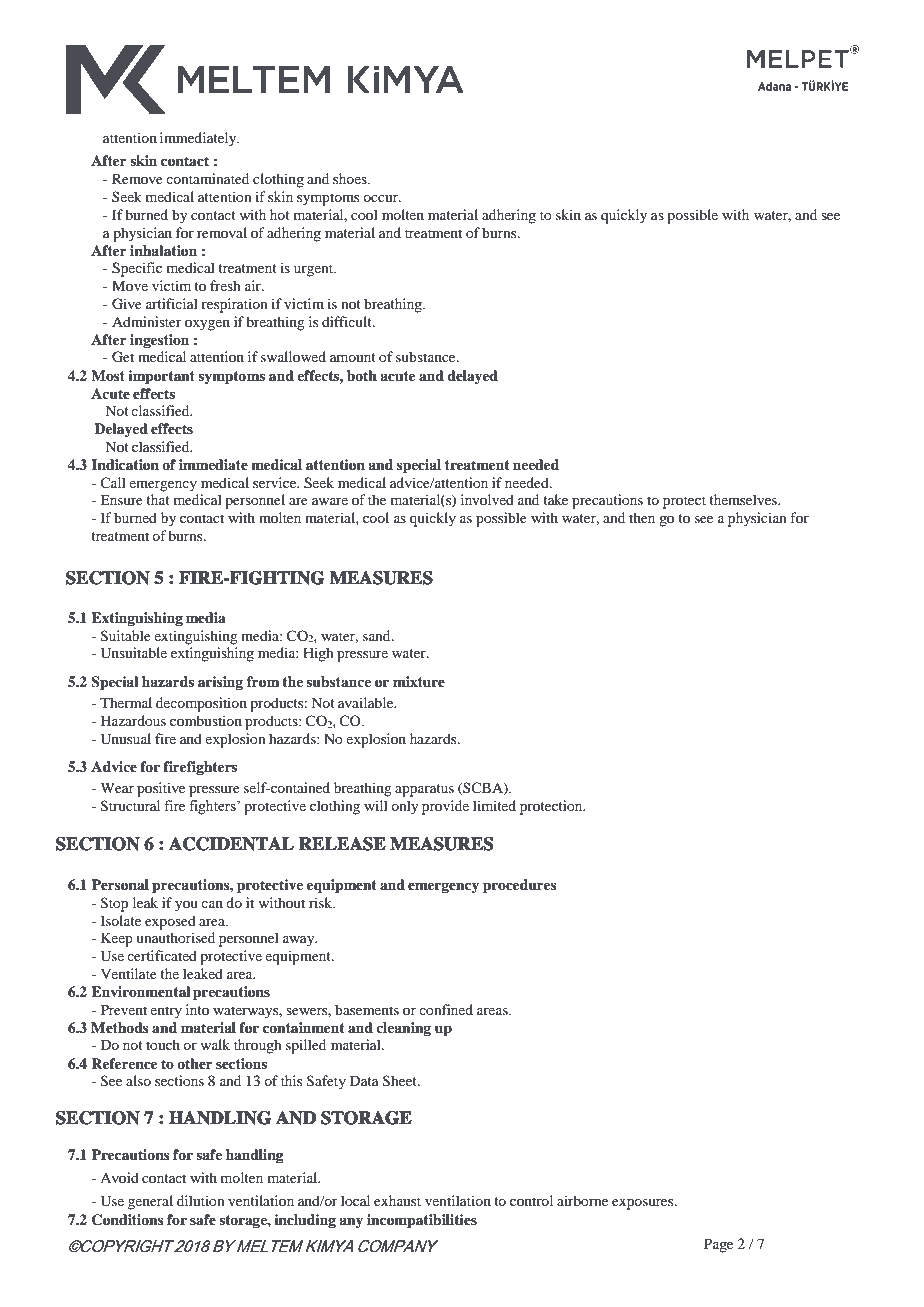 The width and height of the screenshot is (924, 1307). What do you see at coordinates (351, 178) in the screenshot?
I see `shoes` at bounding box center [351, 178].
